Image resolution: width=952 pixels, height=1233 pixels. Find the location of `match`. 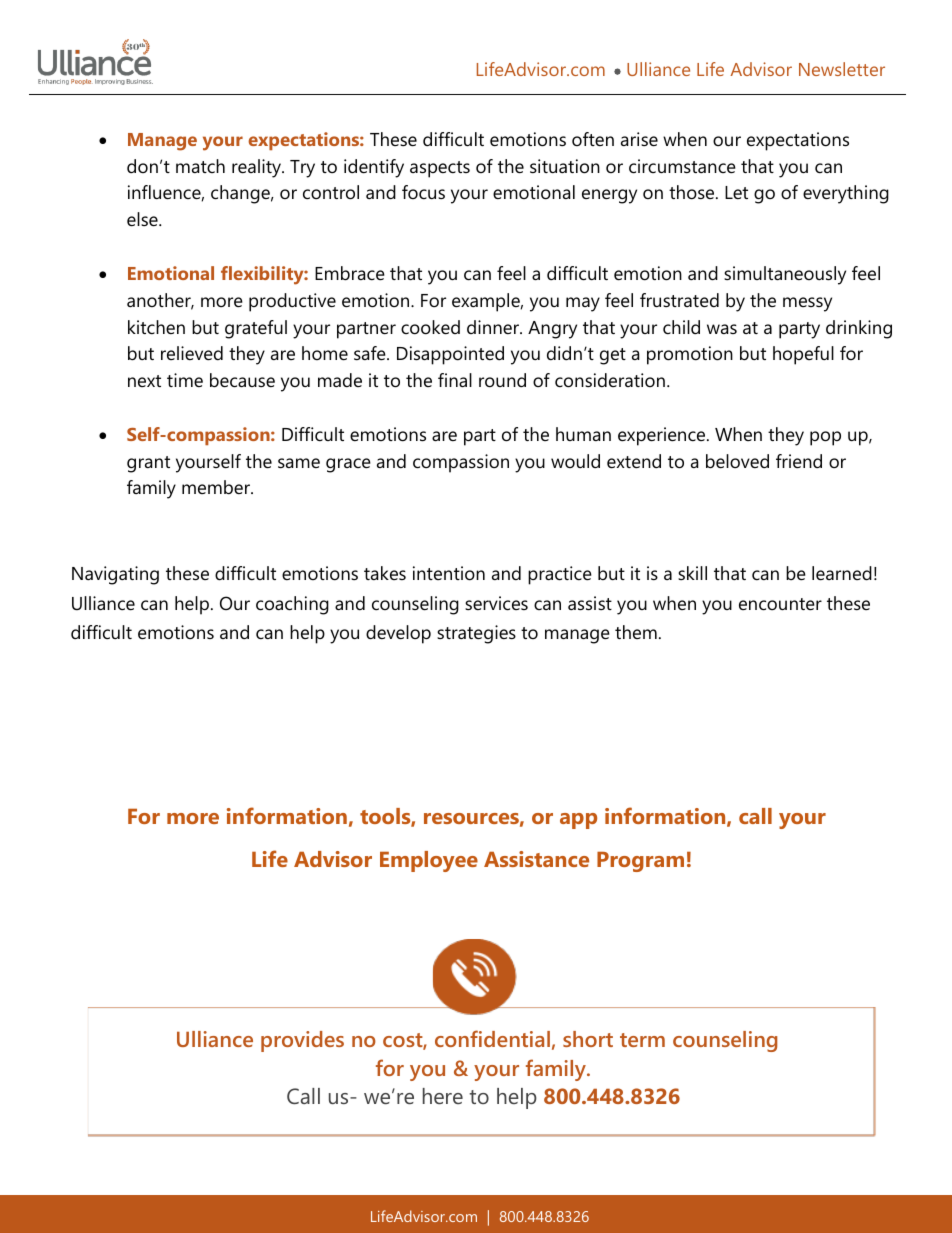

match is located at coordinates (200, 166).
